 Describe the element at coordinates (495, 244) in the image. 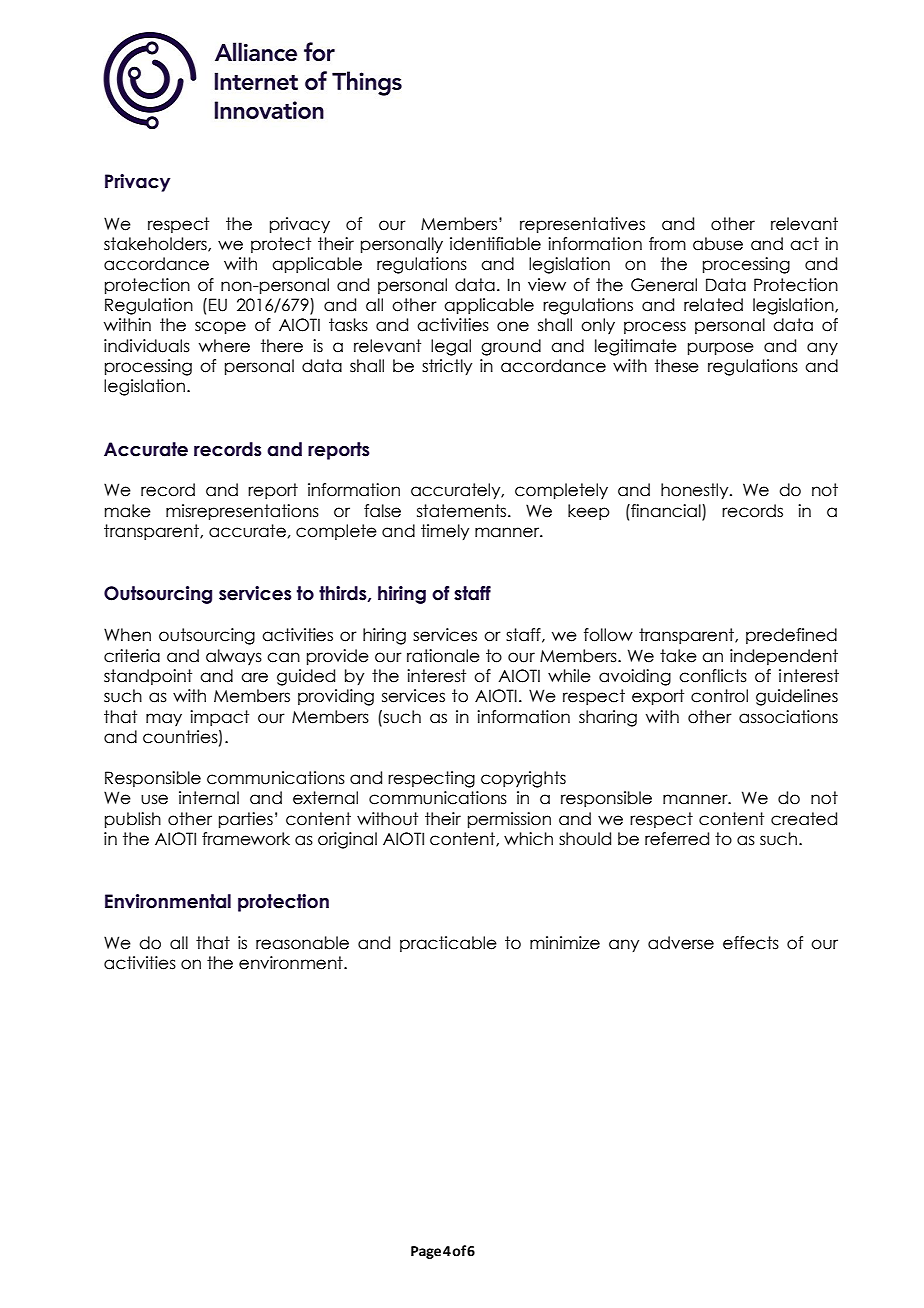

I see `identifiable` at that location.
